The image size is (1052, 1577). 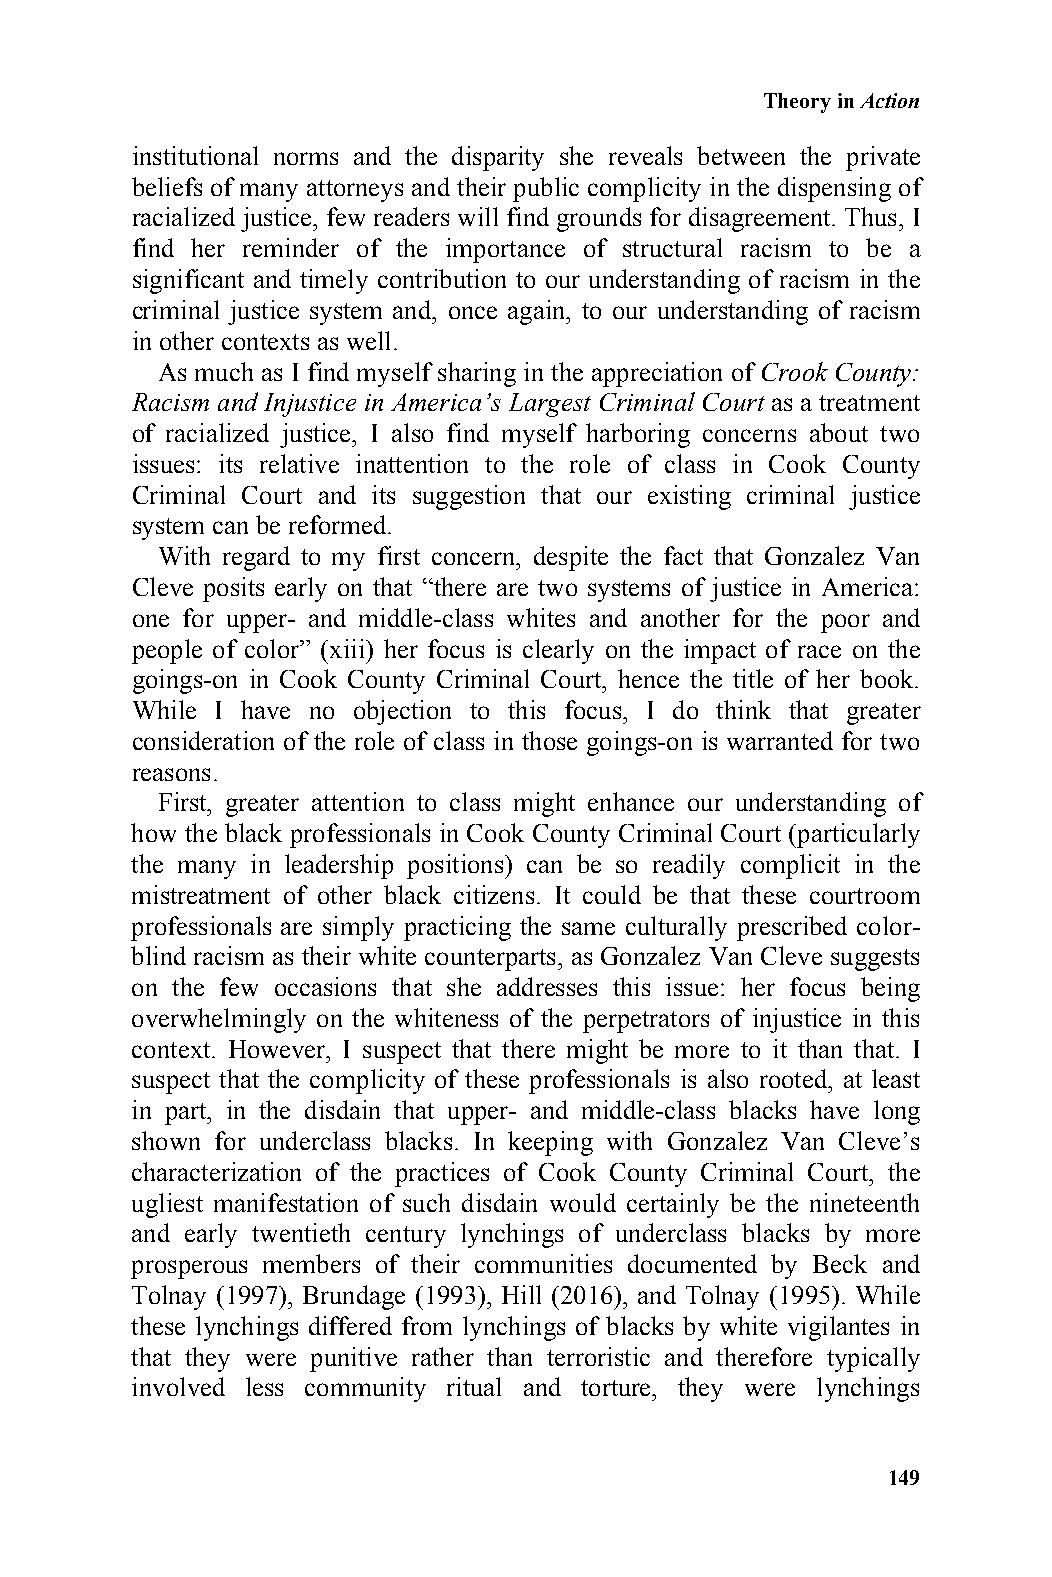 I want to click on regard, so click(x=256, y=558).
